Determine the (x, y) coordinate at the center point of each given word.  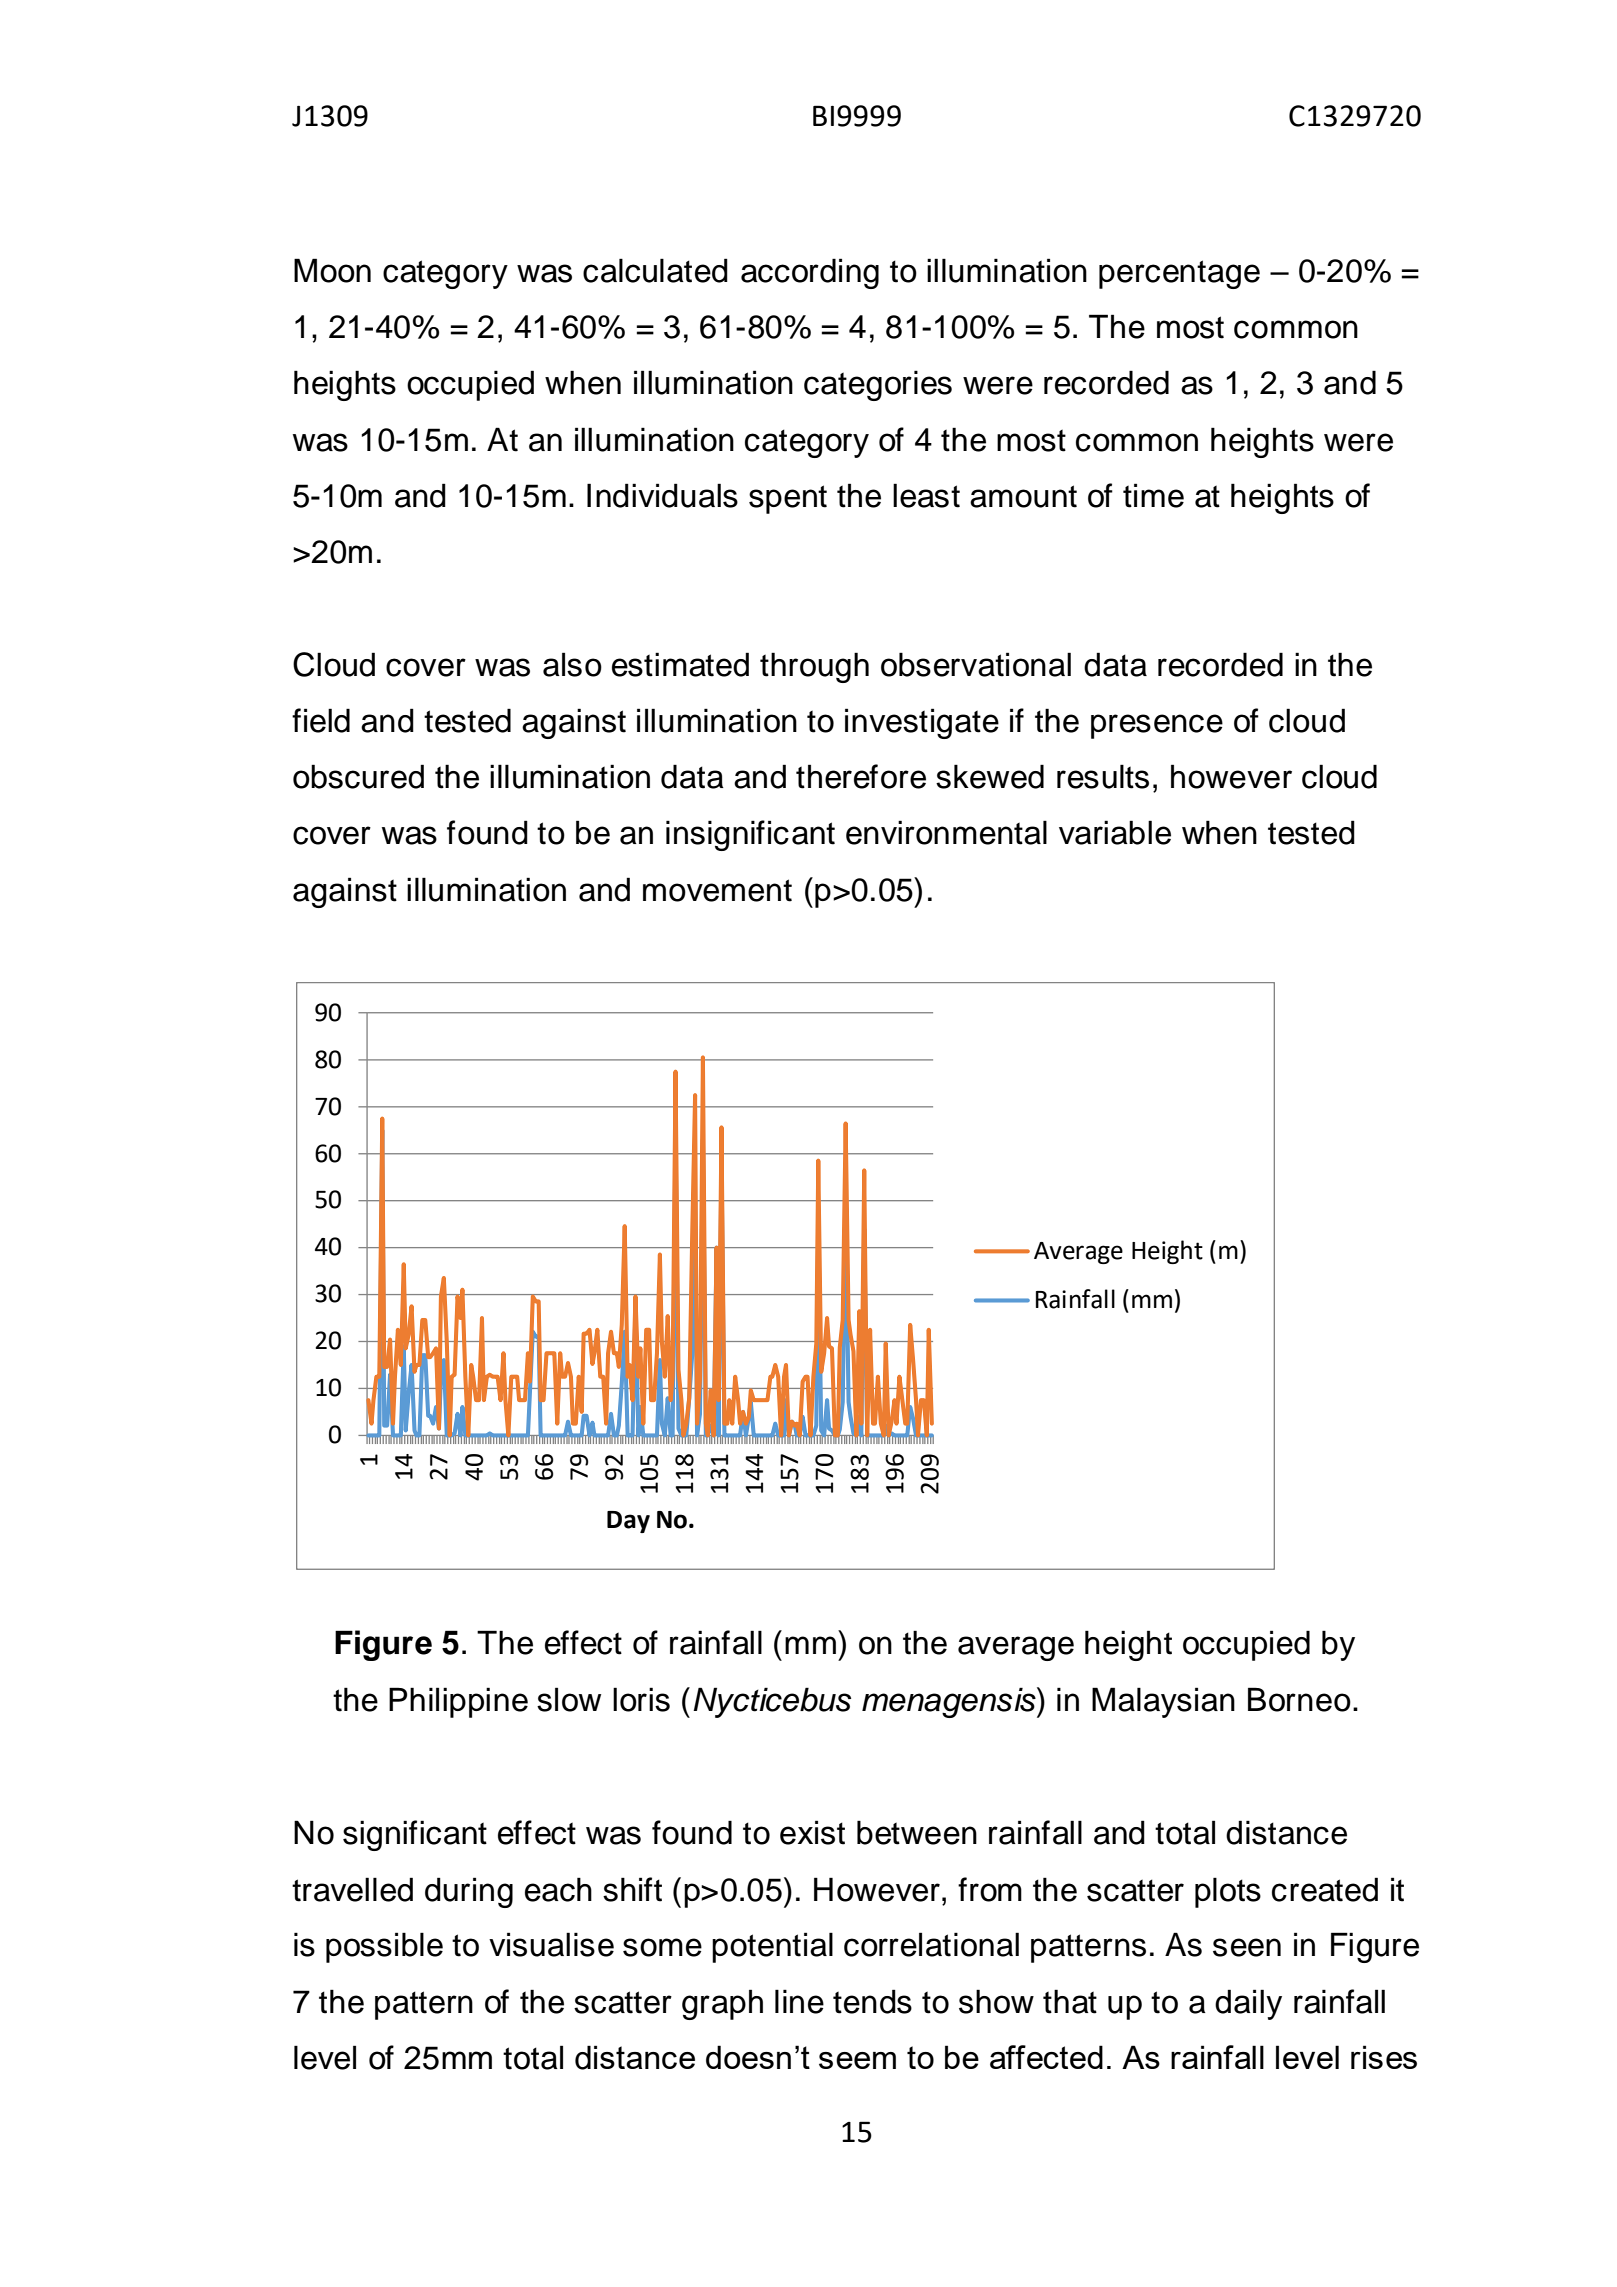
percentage (1179, 274)
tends (872, 2001)
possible (384, 1947)
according (810, 273)
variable (1115, 832)
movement (717, 890)
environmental (946, 832)
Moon (332, 270)
